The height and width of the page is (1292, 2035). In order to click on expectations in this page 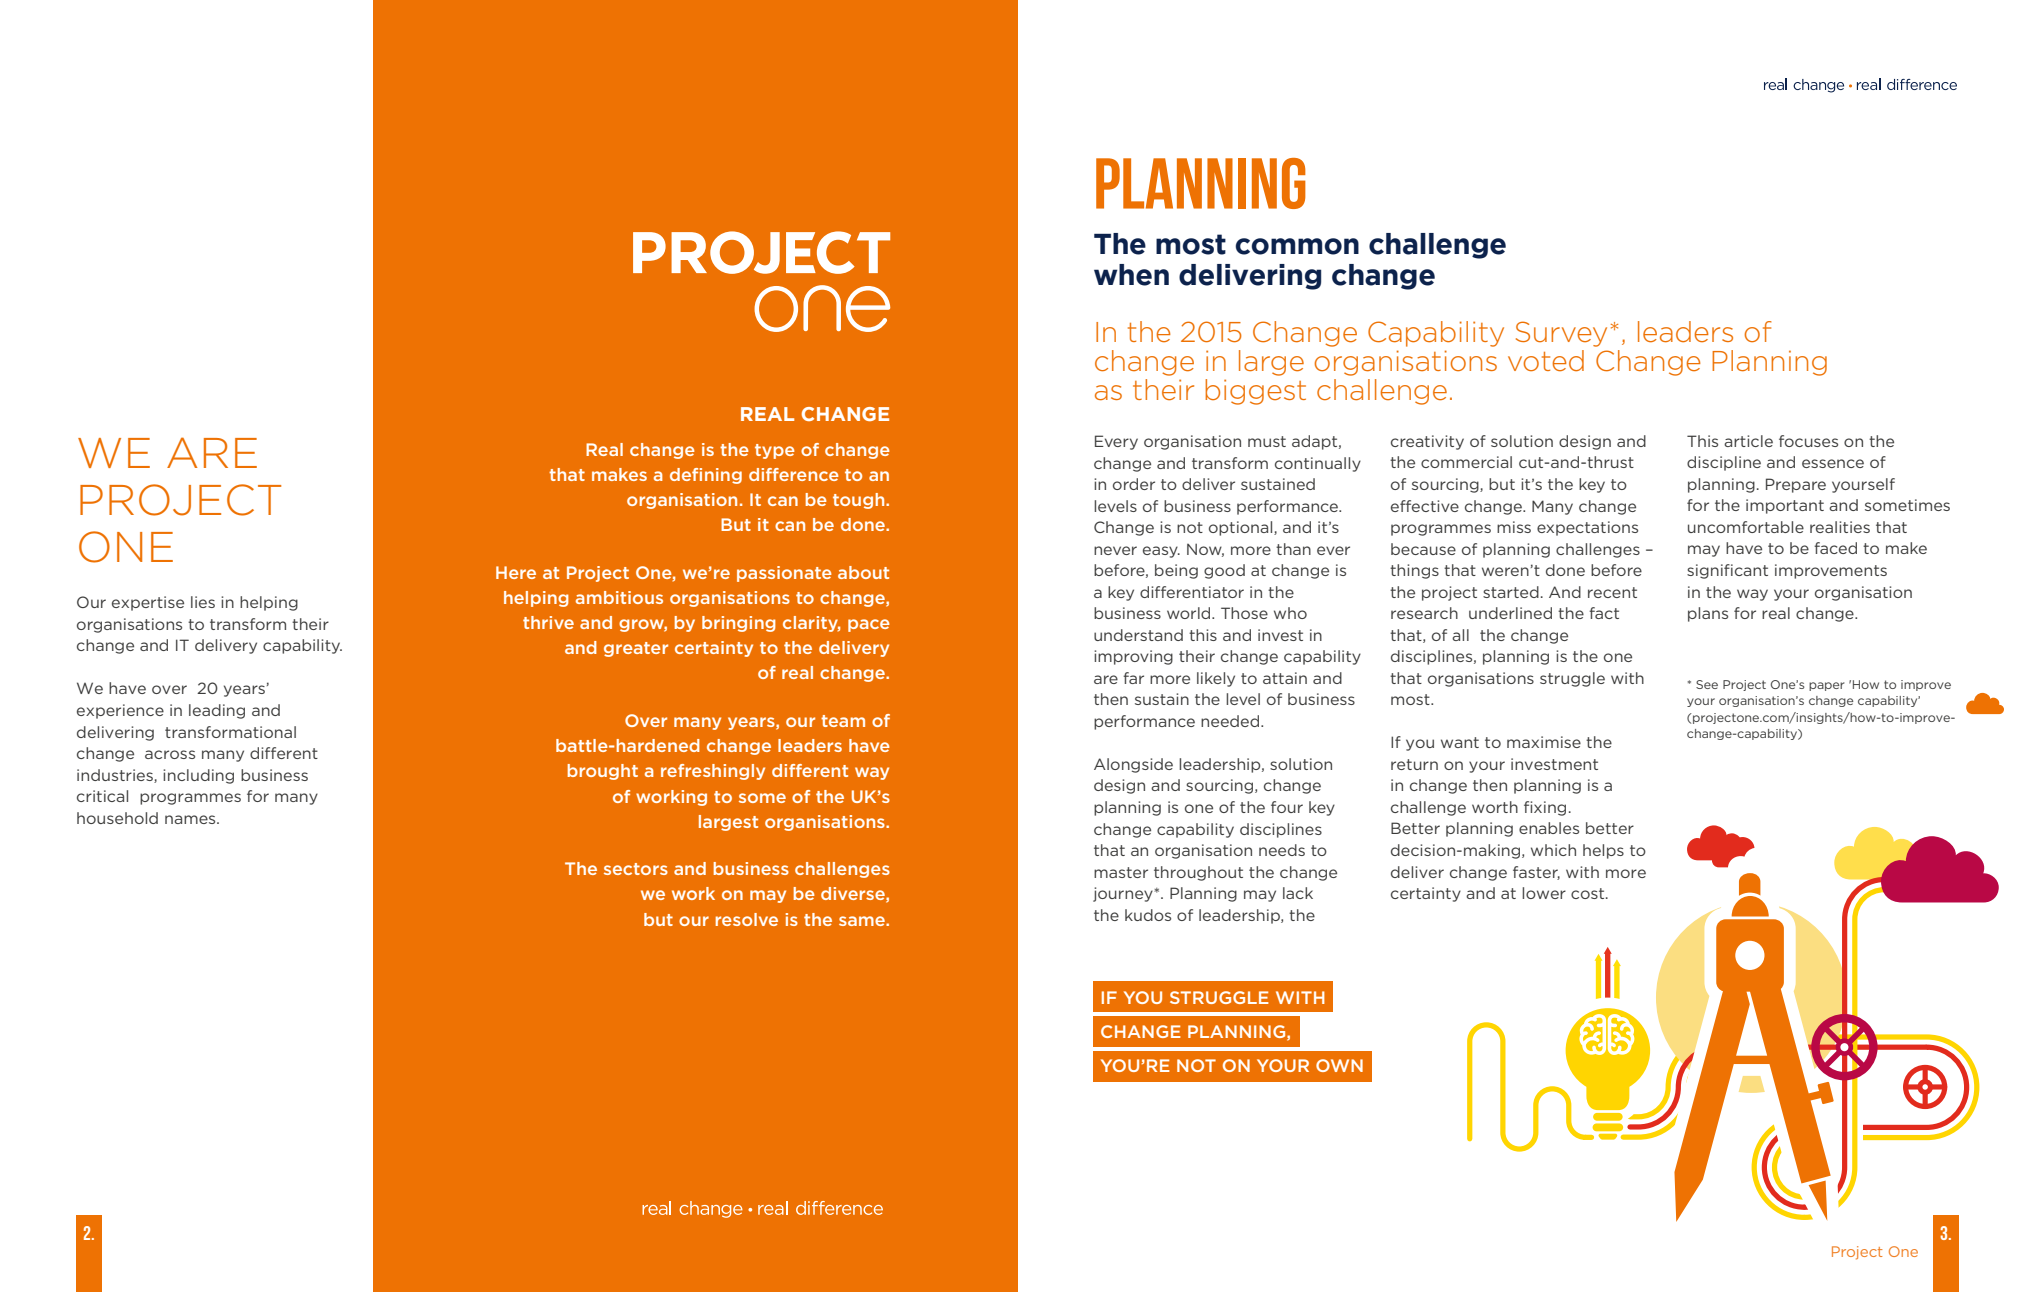, I will do `click(1587, 528)`.
